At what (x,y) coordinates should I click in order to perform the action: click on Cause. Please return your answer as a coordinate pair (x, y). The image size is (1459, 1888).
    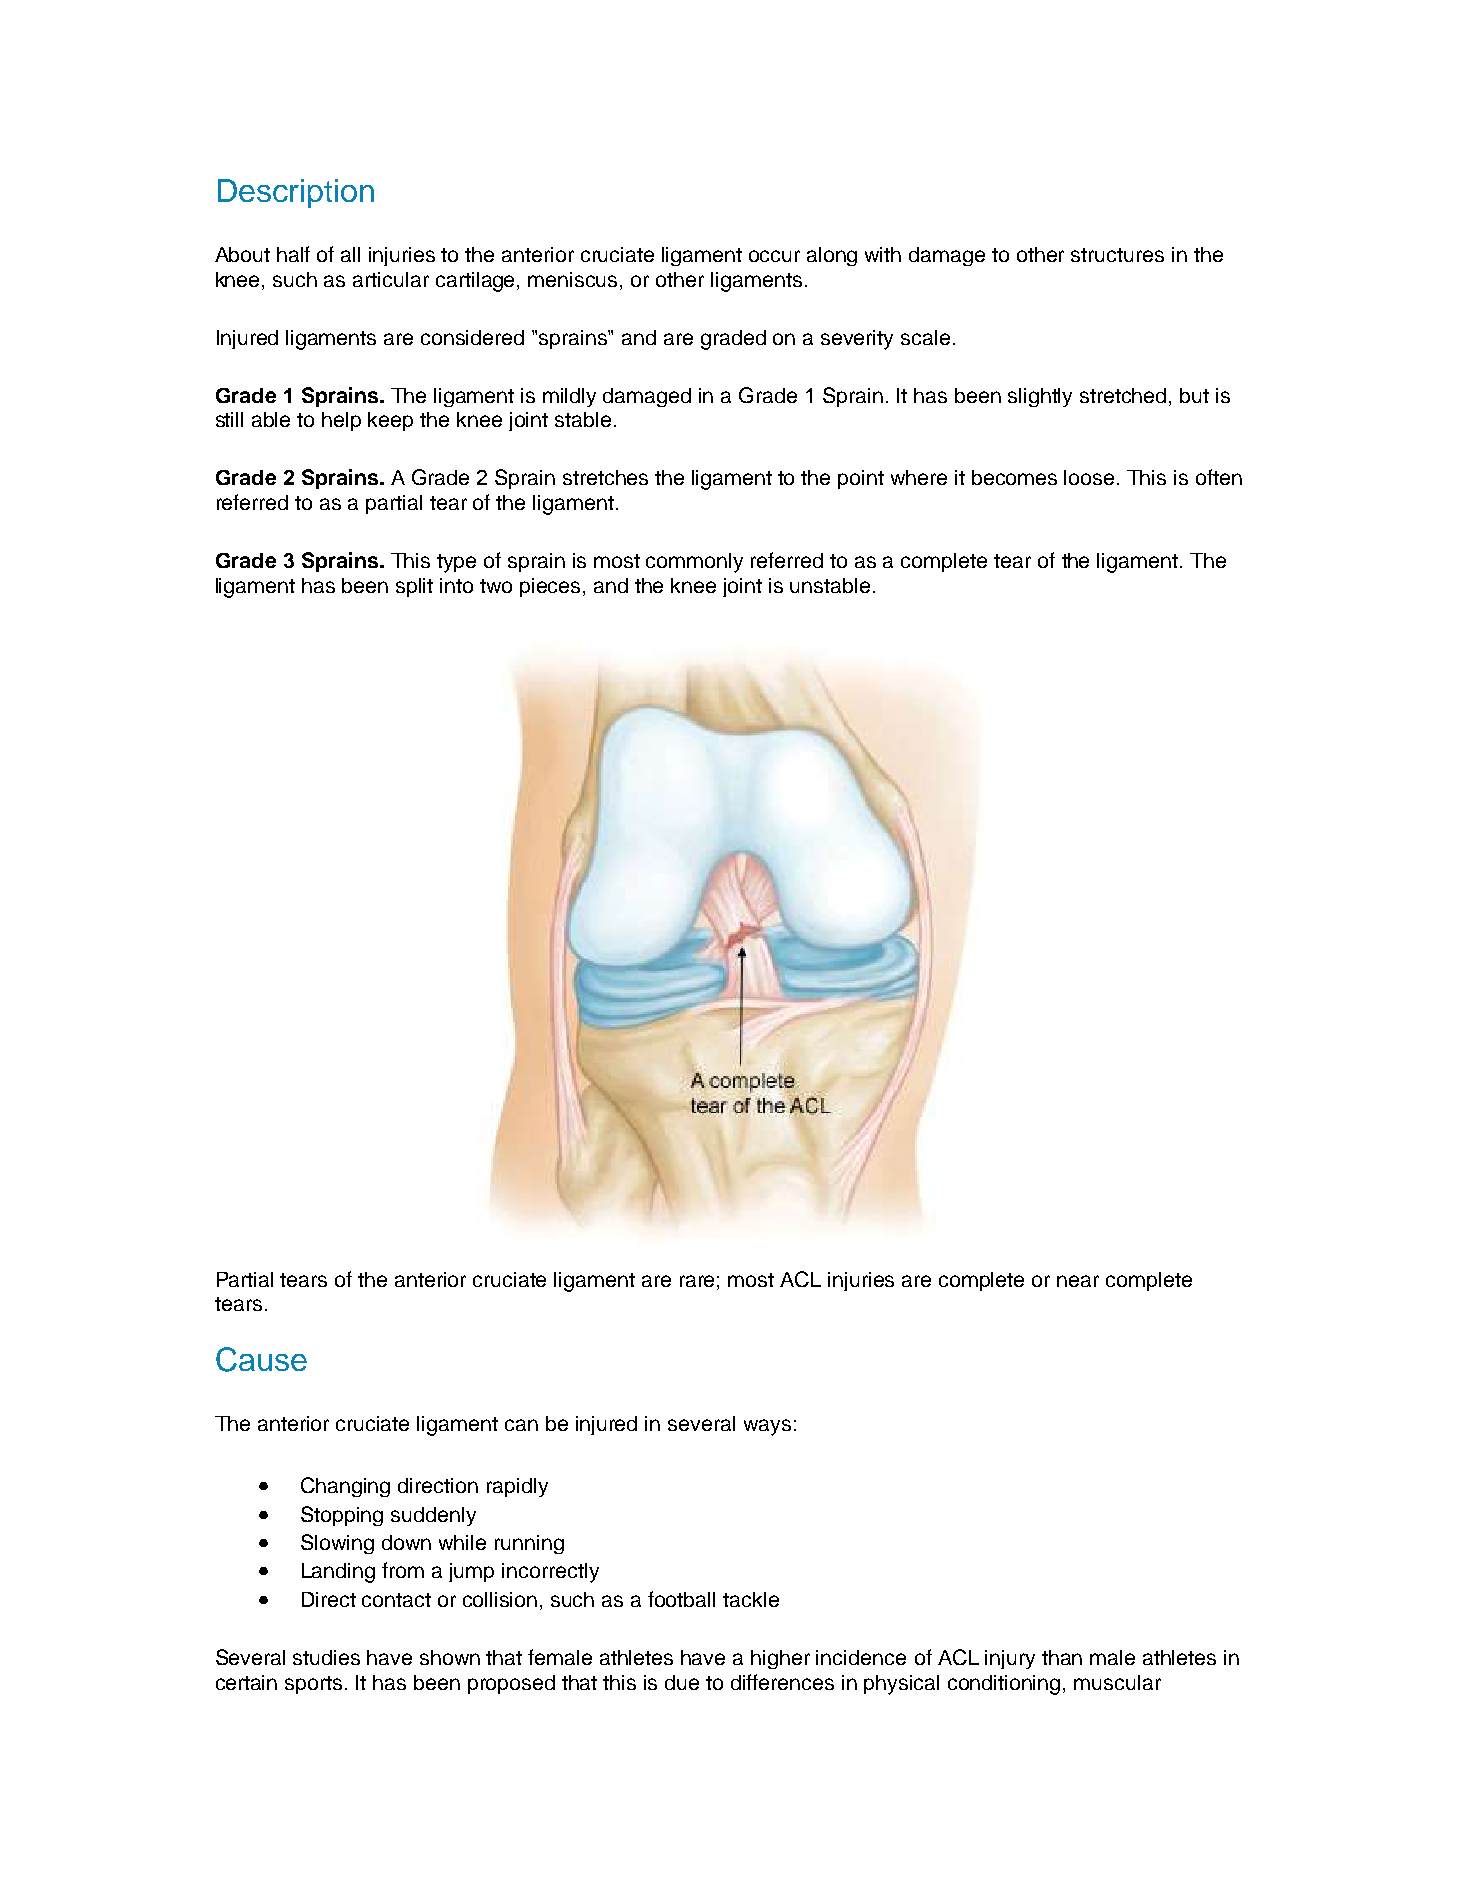
    Looking at the image, I should click on (261, 1359).
